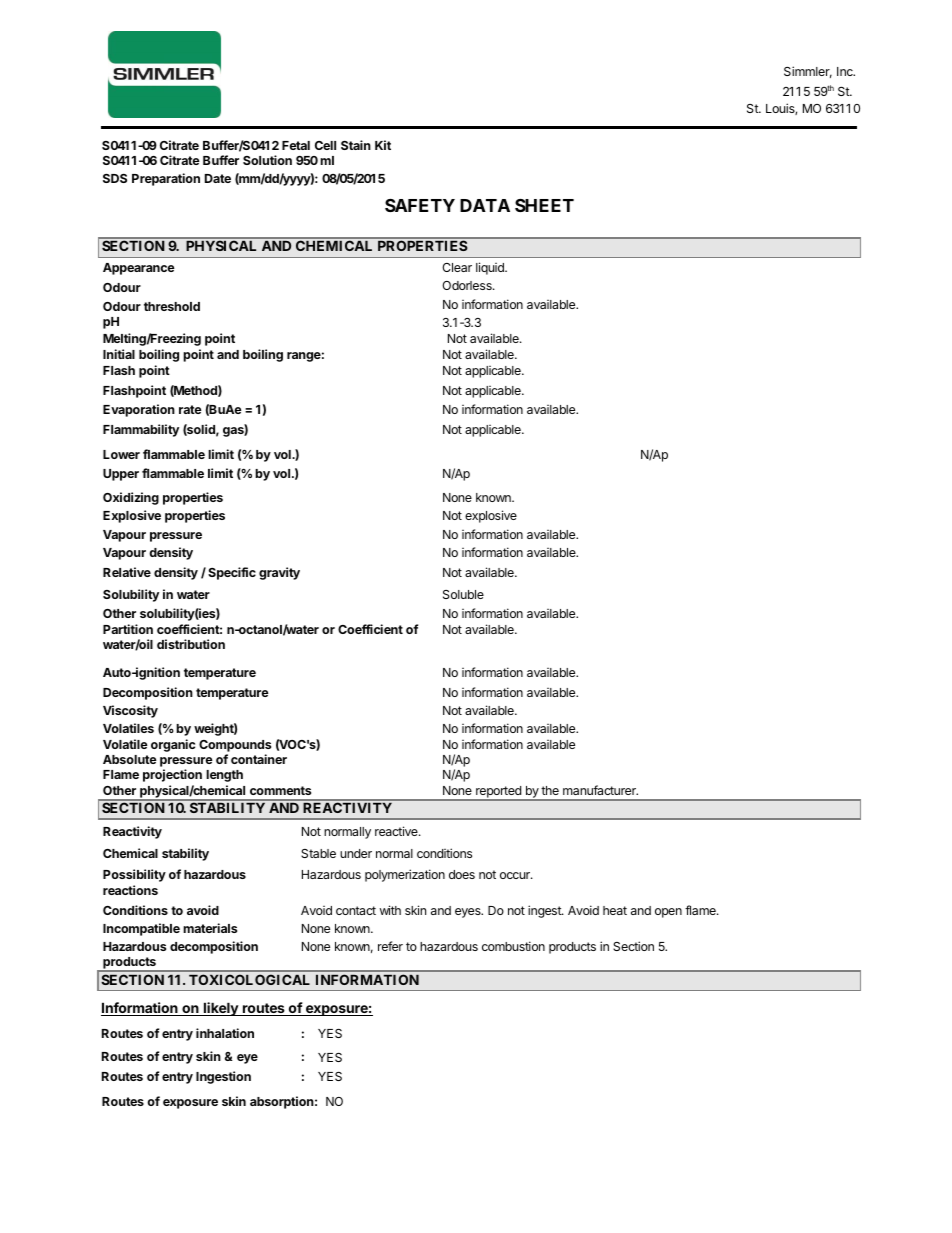 This document has height=1233, width=952. Describe the element at coordinates (383, 145) in the document. I see `Kit` at that location.
